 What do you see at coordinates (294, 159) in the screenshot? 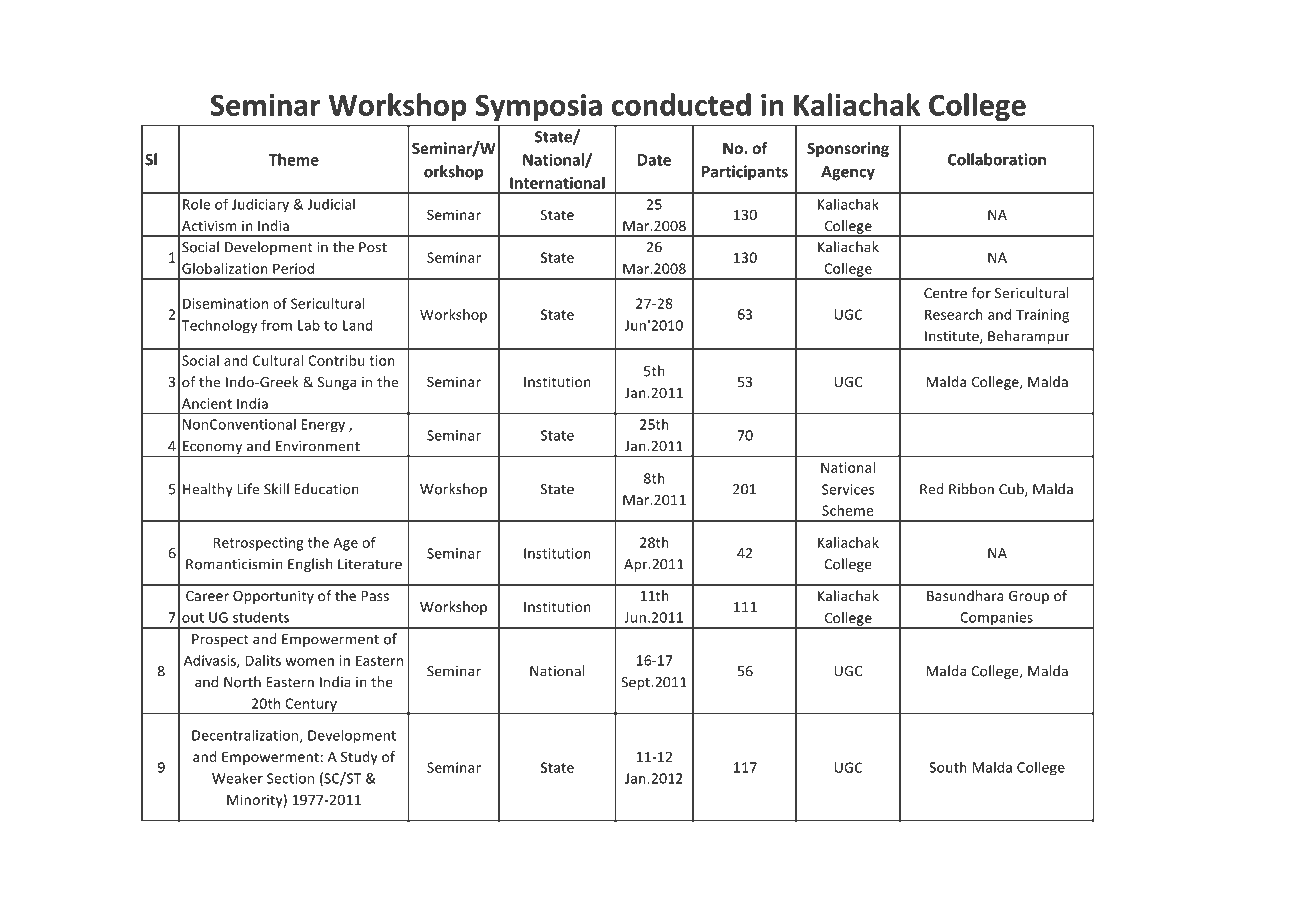
I see `Theme` at bounding box center [294, 159].
